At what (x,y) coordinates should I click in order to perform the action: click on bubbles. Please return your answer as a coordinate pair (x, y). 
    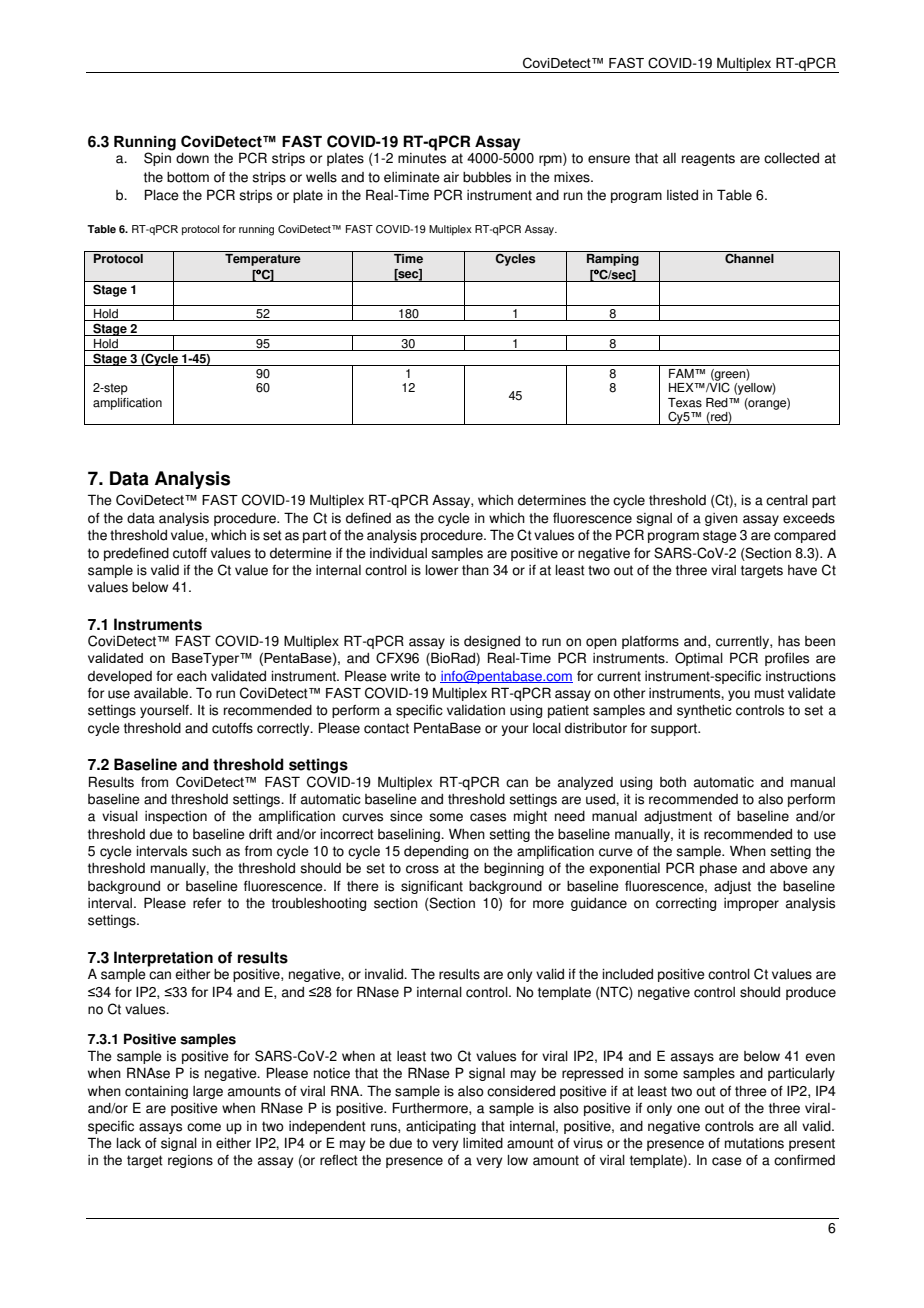
    Looking at the image, I should click on (487, 177).
